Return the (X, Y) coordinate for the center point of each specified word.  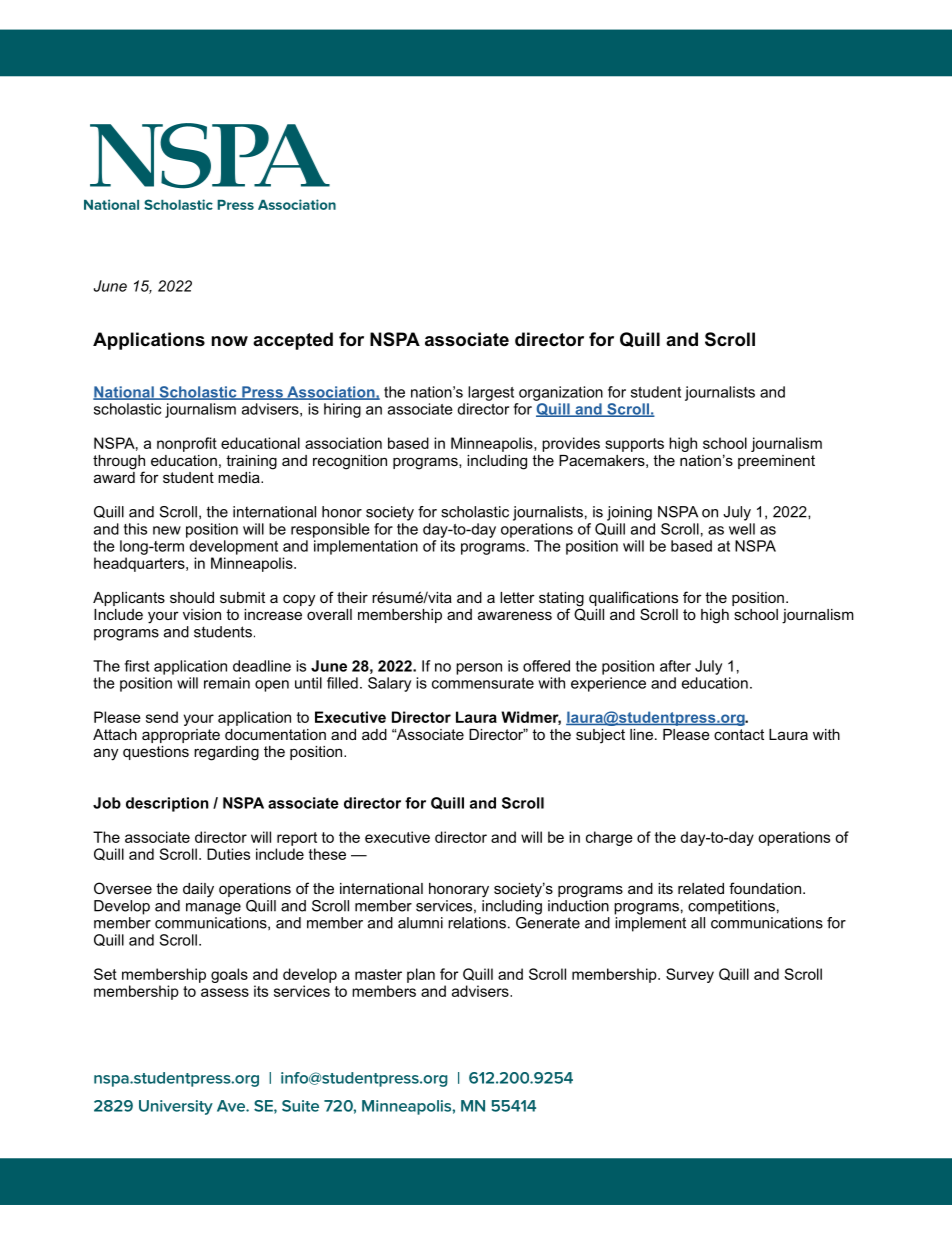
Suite (300, 1106)
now (230, 341)
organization (561, 393)
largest (491, 393)
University (176, 1107)
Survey (690, 975)
